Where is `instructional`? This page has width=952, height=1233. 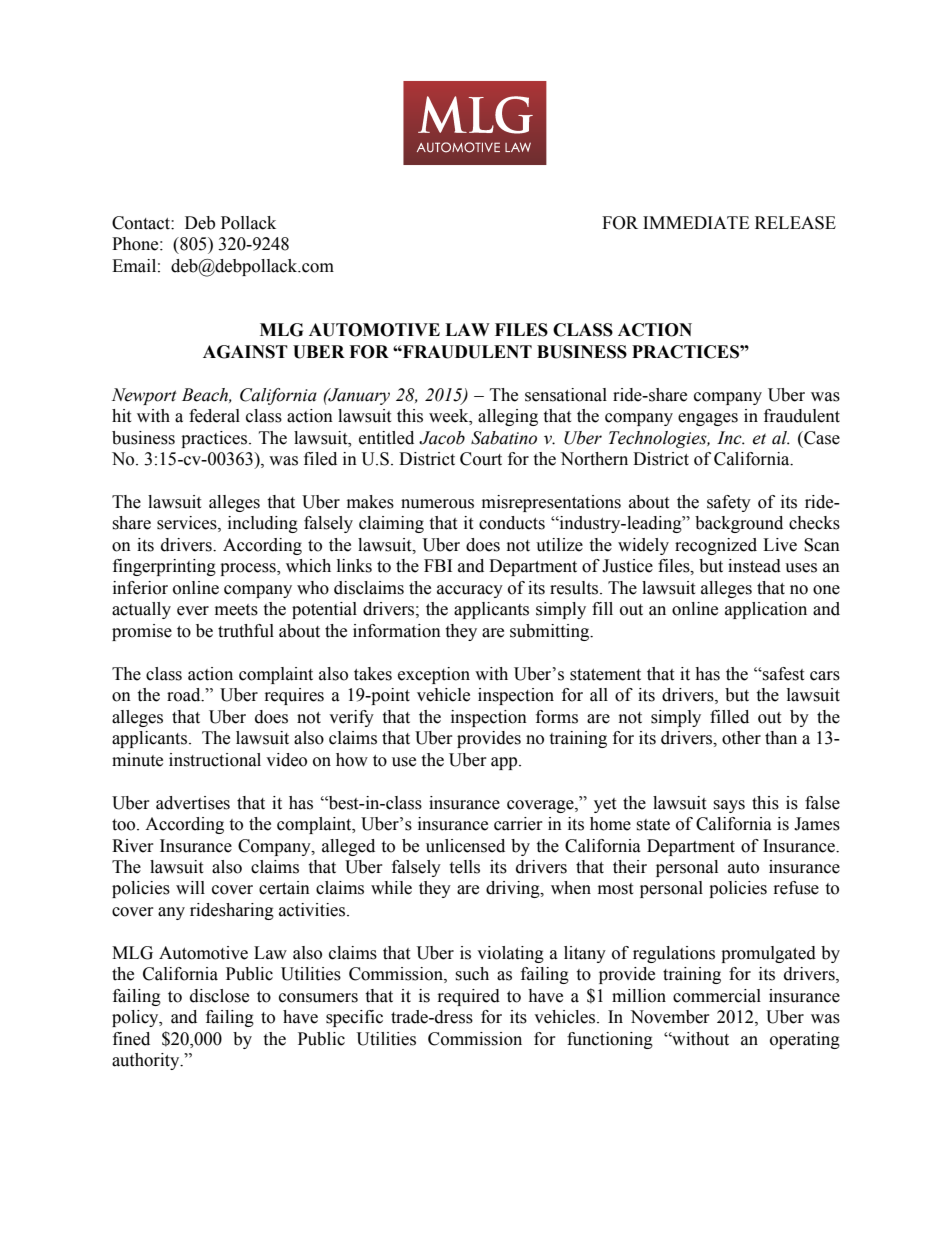 instructional is located at coordinates (215, 760).
